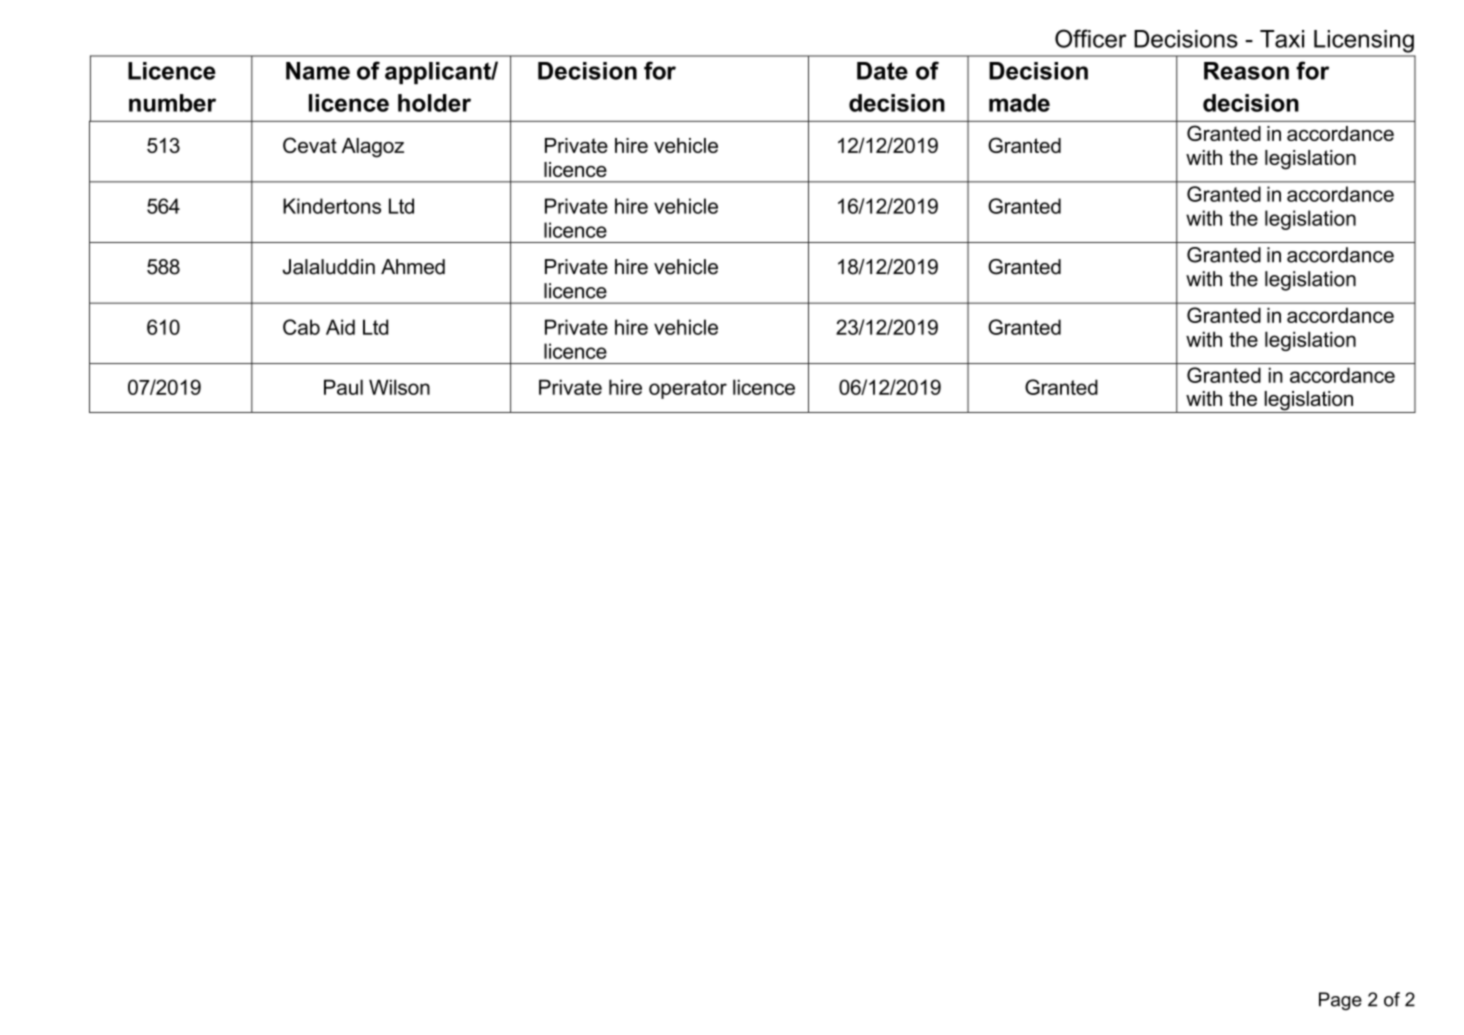  Describe the element at coordinates (318, 71) in the screenshot. I see `Name` at that location.
